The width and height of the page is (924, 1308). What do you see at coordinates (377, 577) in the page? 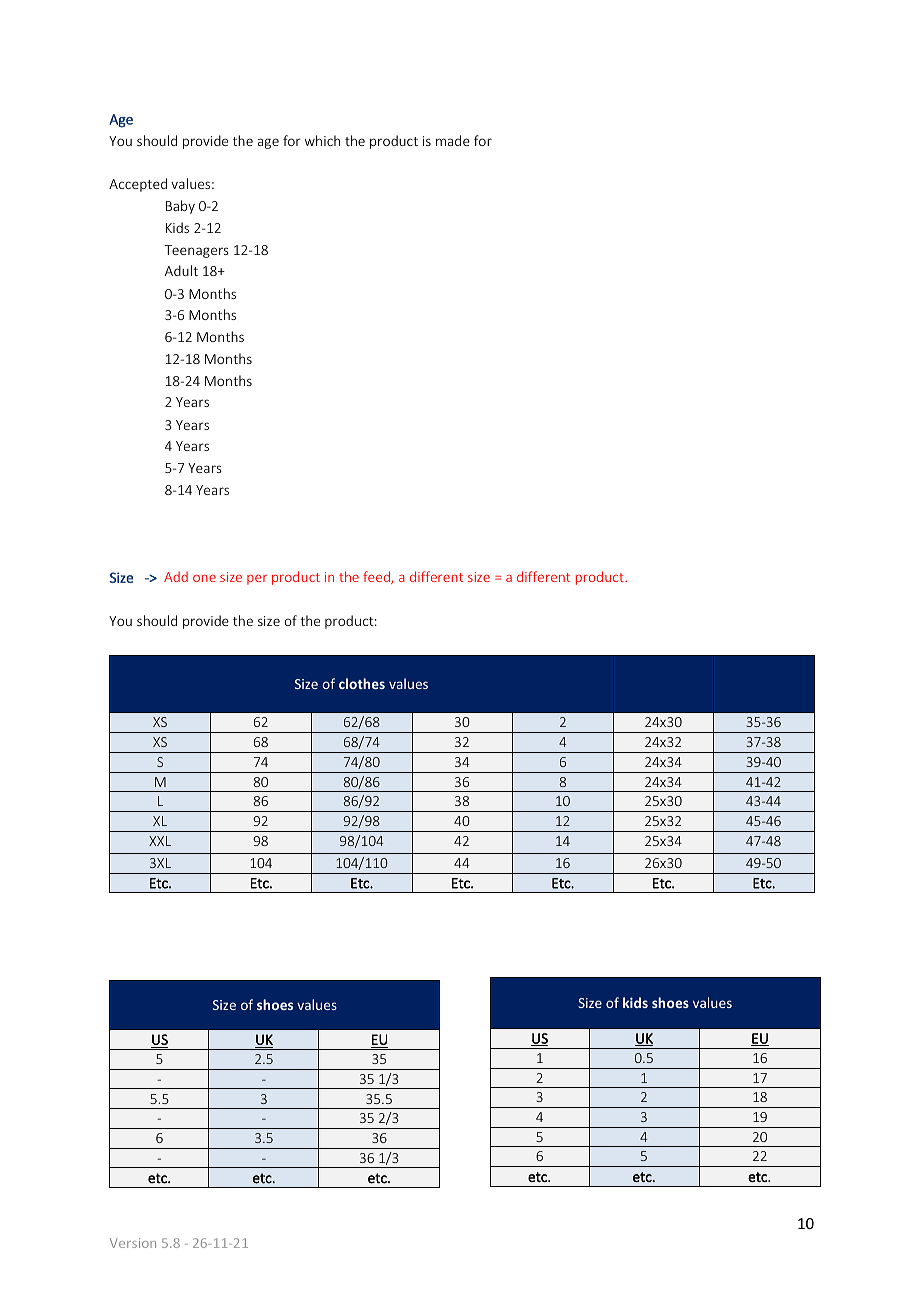
I see `feed` at bounding box center [377, 577].
